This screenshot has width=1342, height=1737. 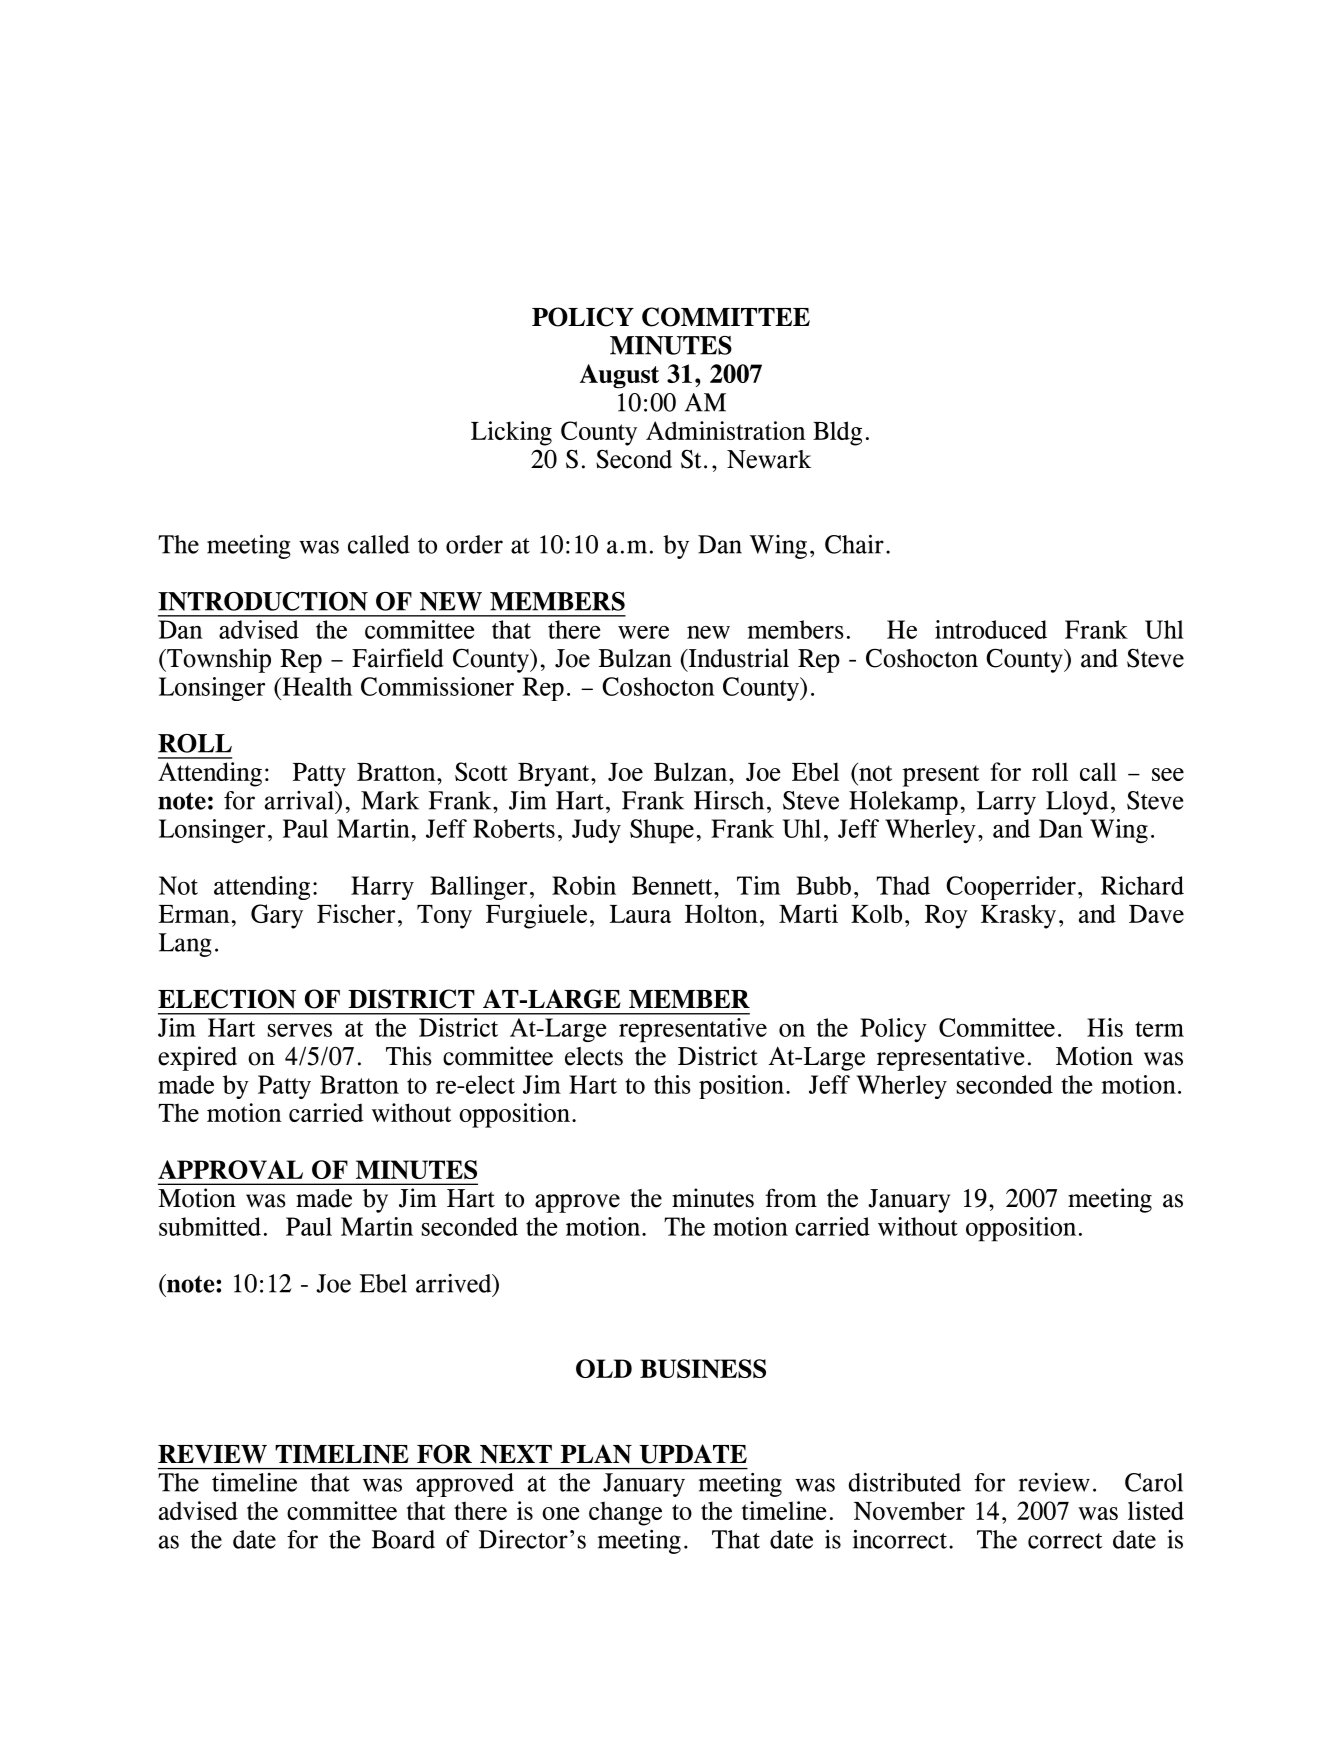 What do you see at coordinates (791, 1198) in the screenshot?
I see `from` at bounding box center [791, 1198].
